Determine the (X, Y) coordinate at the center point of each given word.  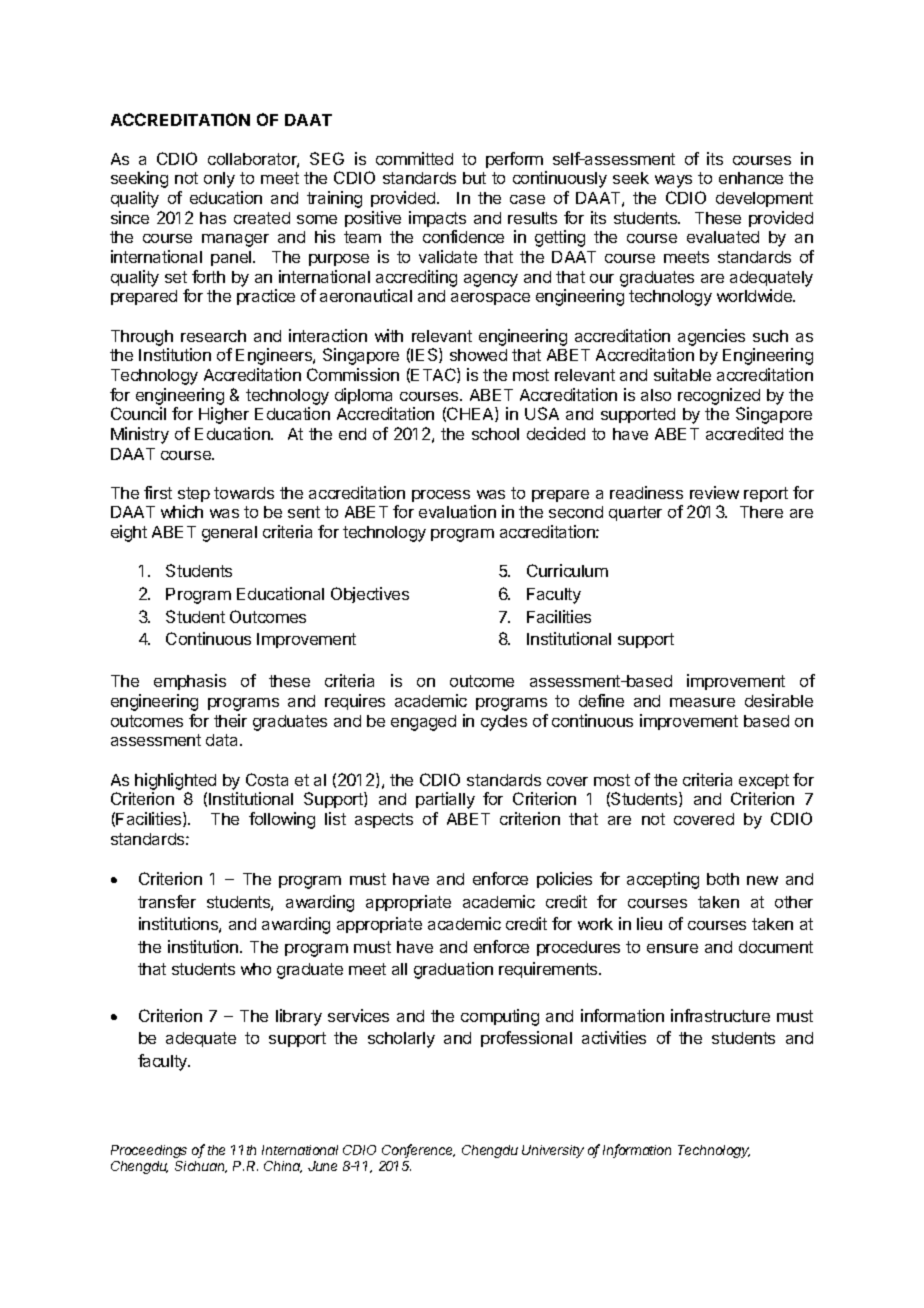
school (495, 434)
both (723, 879)
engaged (423, 723)
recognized (719, 396)
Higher (224, 415)
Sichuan (201, 1167)
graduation (453, 970)
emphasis (190, 682)
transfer (167, 901)
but (474, 178)
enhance (751, 178)
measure (702, 702)
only (219, 180)
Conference (418, 1151)
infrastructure (720, 1015)
